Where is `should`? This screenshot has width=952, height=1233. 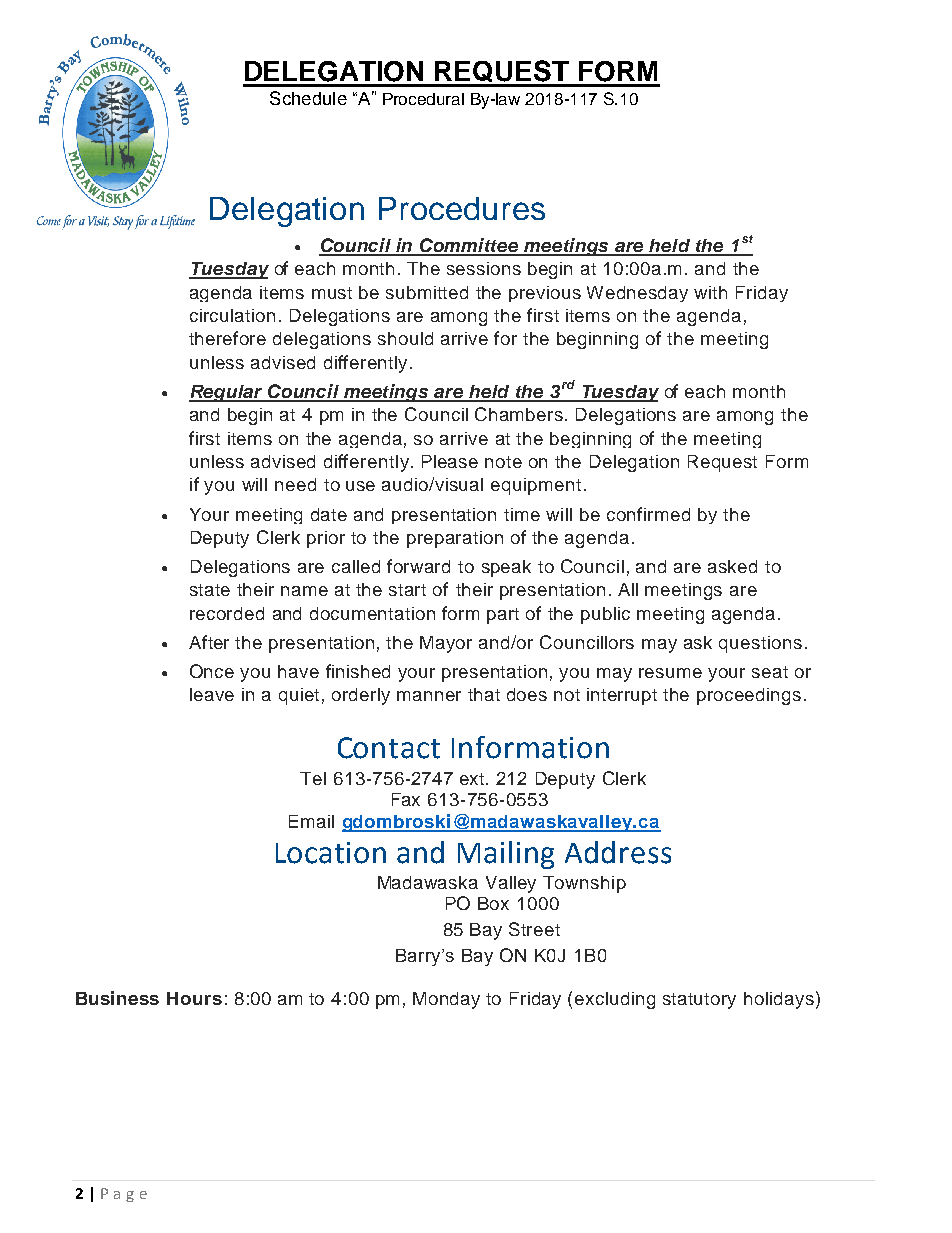 should is located at coordinates (405, 338).
